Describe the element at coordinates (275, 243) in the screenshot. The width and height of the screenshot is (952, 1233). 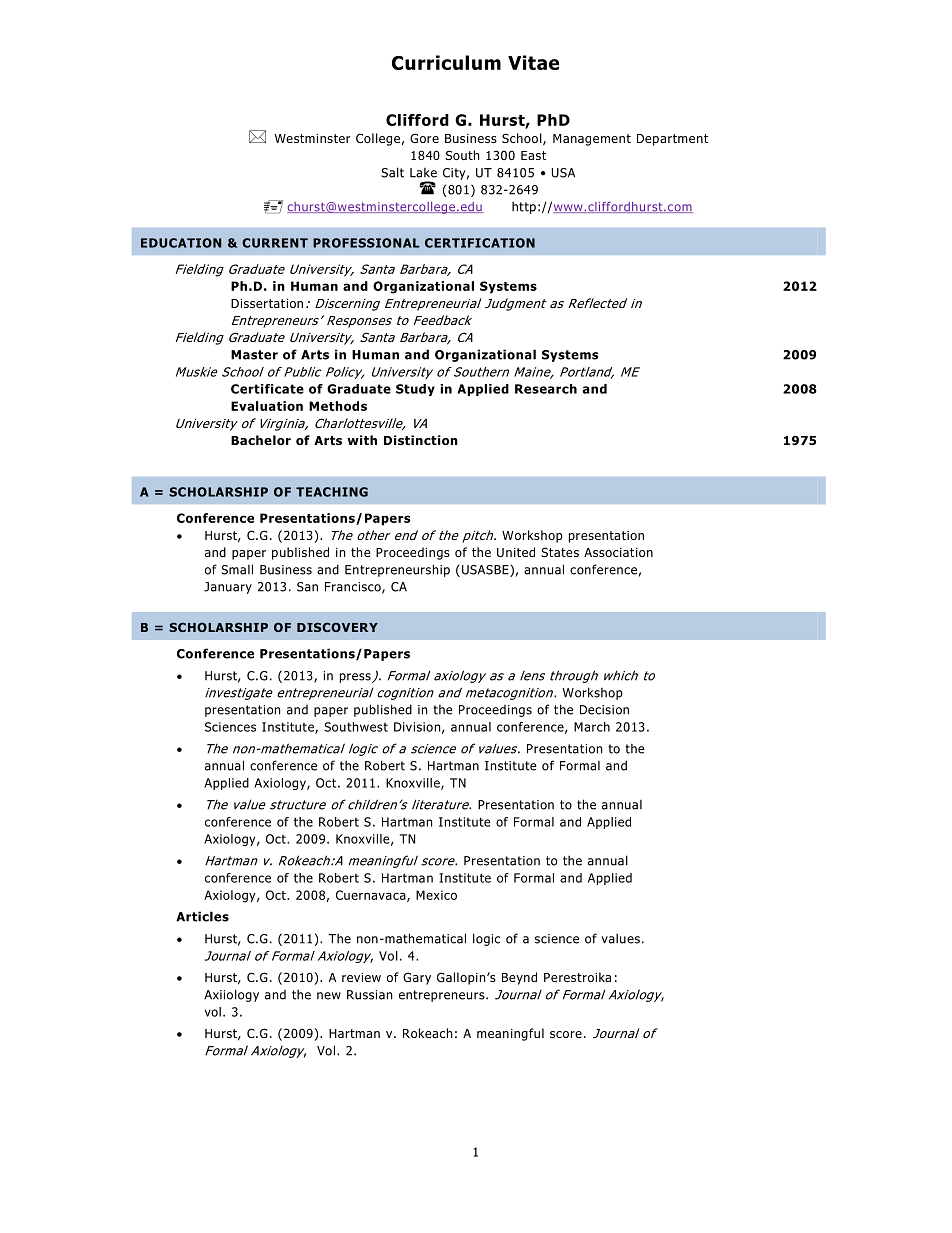
I see `CURRENT` at that location.
